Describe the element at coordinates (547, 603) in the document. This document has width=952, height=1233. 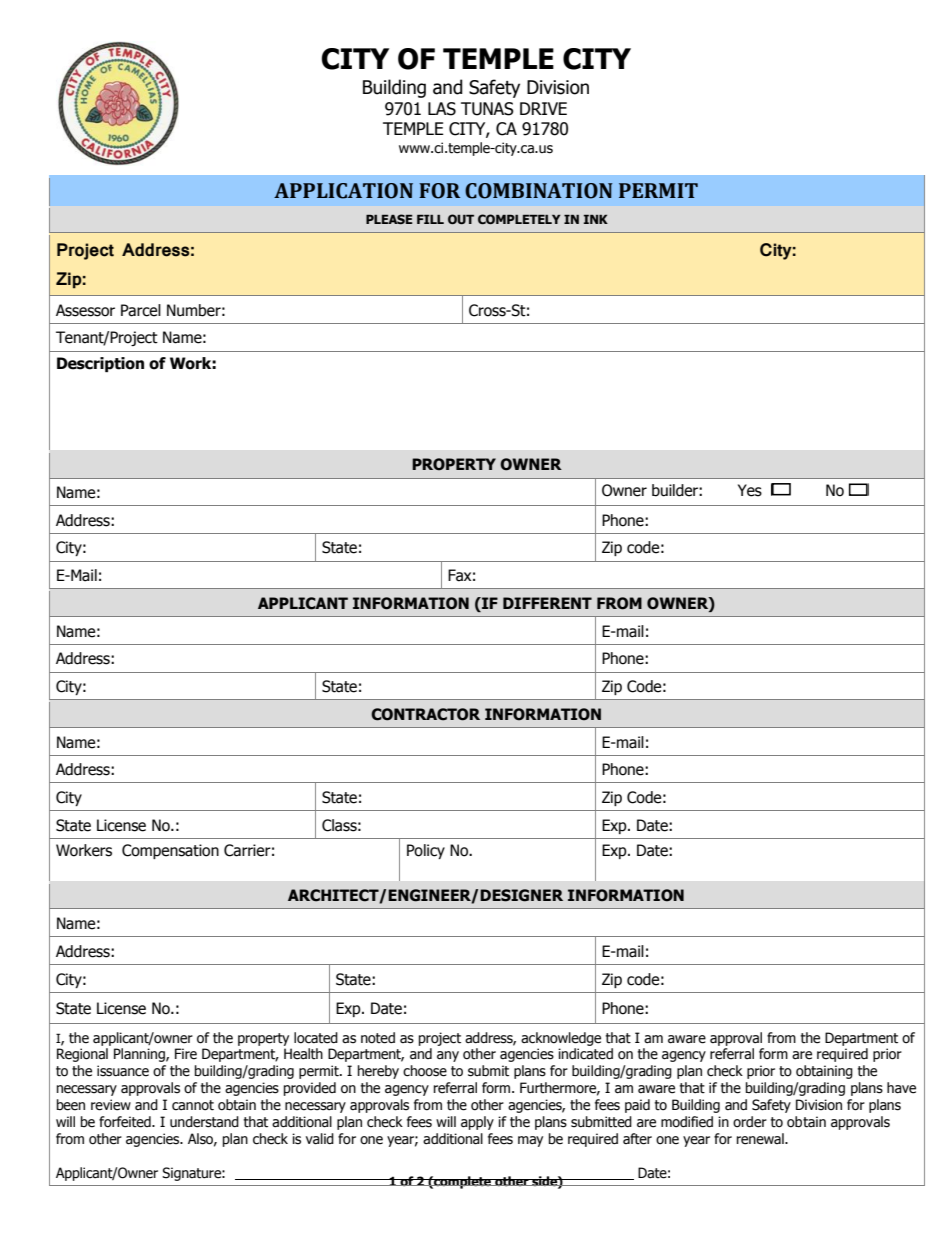
I see `DIFFERENT` at that location.
